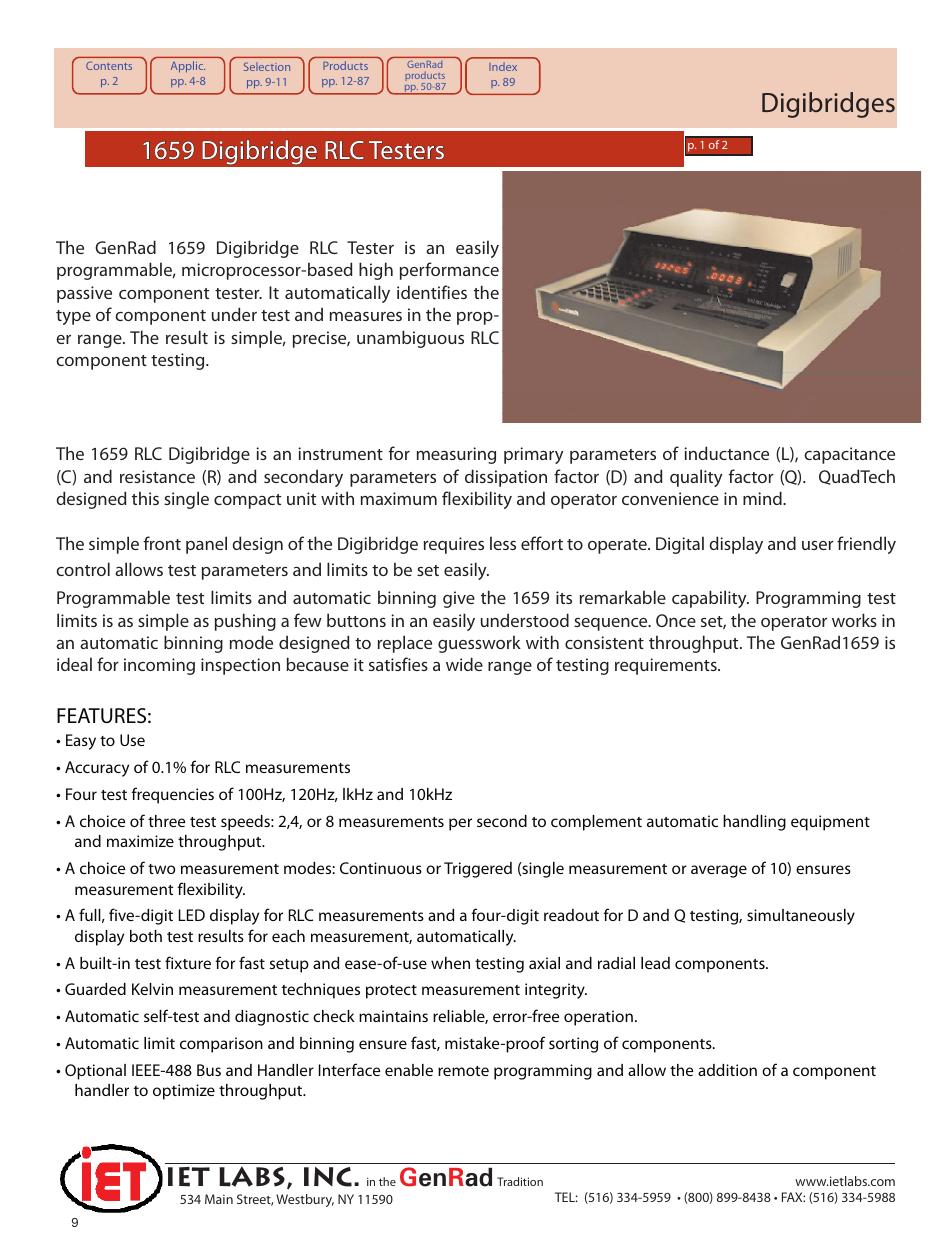  Describe the element at coordinates (478, 870) in the screenshot. I see `Triggered` at that location.
